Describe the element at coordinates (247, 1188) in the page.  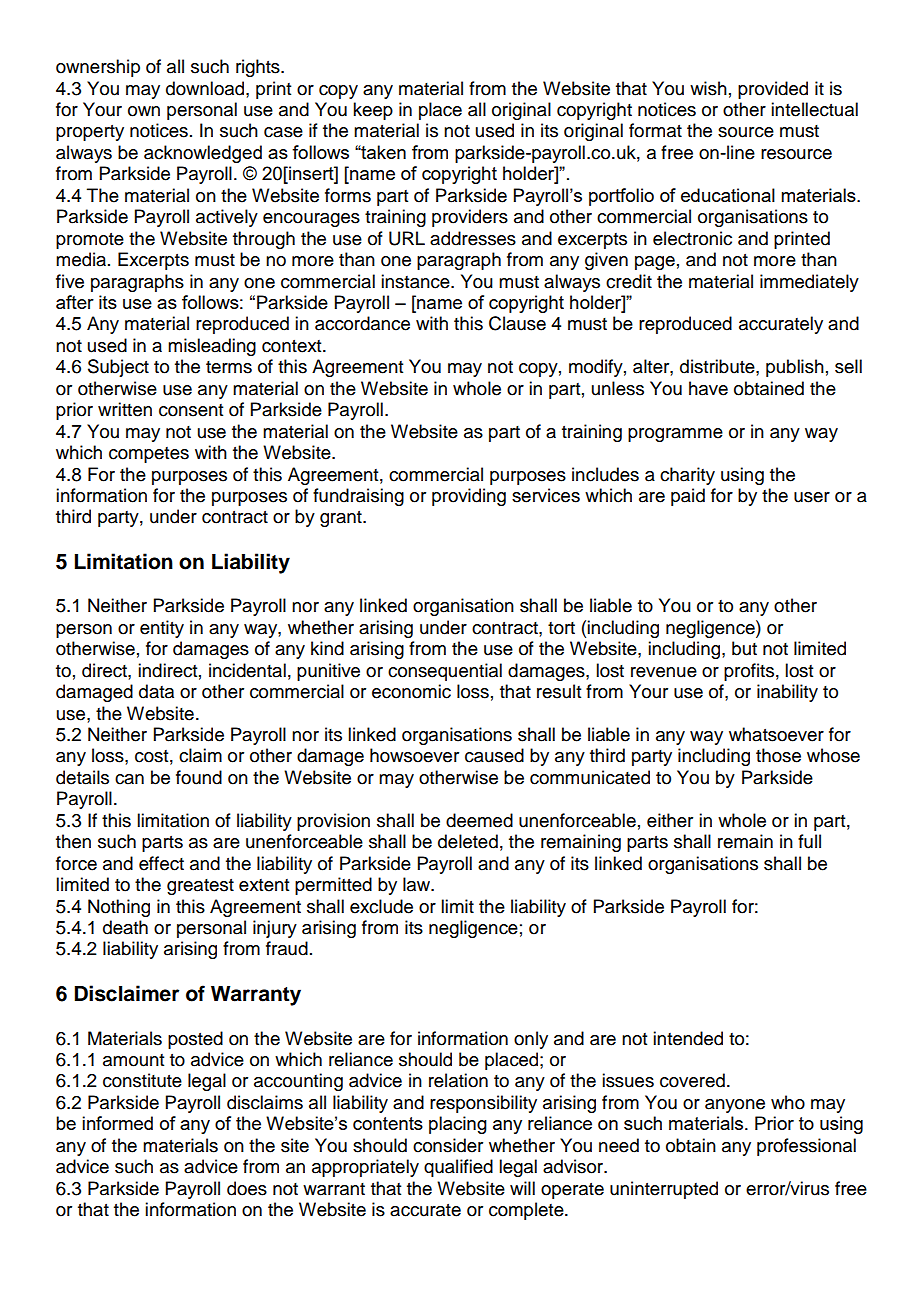
I see `does` at that location.
